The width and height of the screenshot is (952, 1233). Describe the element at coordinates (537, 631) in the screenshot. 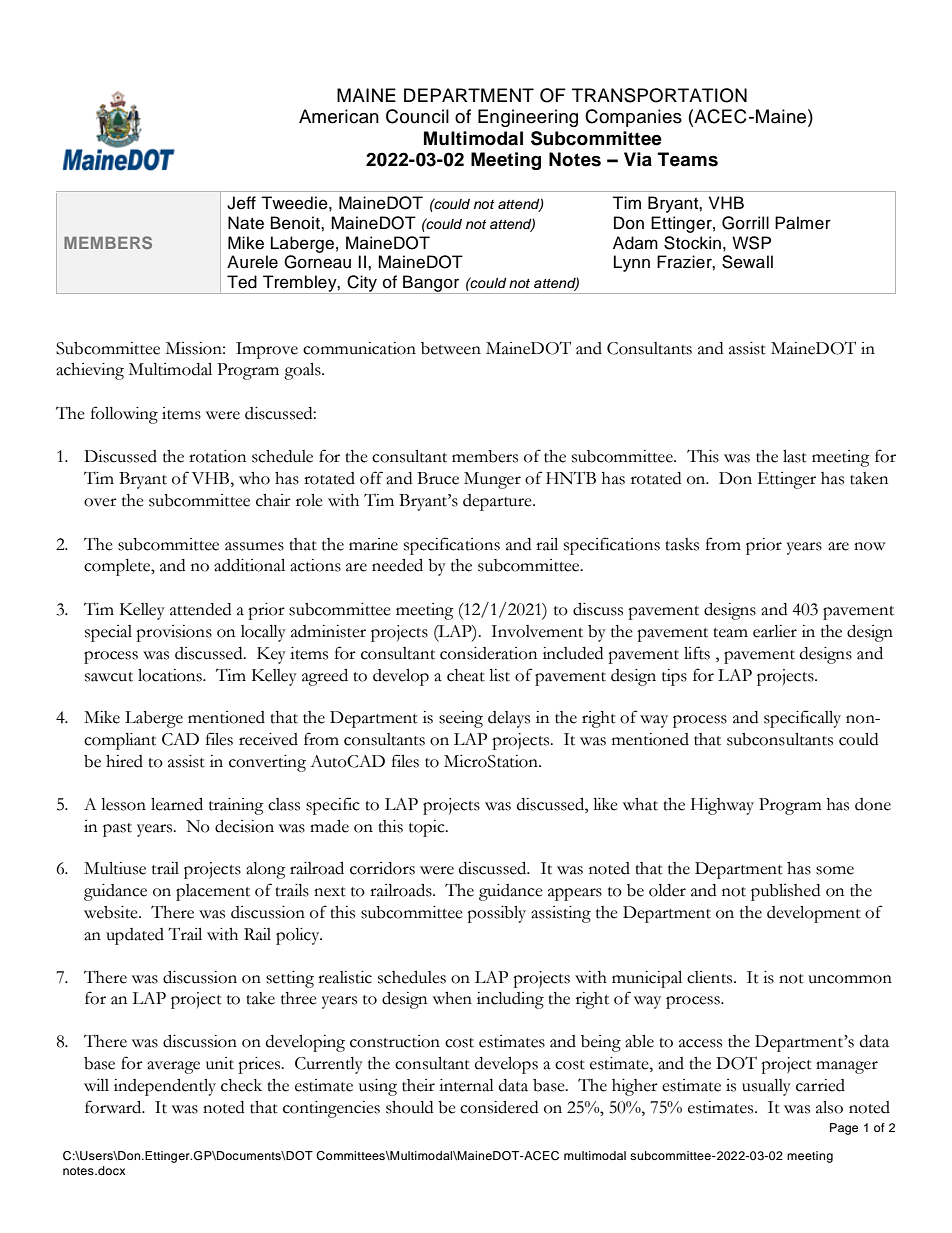

I see `Involvement` at that location.
